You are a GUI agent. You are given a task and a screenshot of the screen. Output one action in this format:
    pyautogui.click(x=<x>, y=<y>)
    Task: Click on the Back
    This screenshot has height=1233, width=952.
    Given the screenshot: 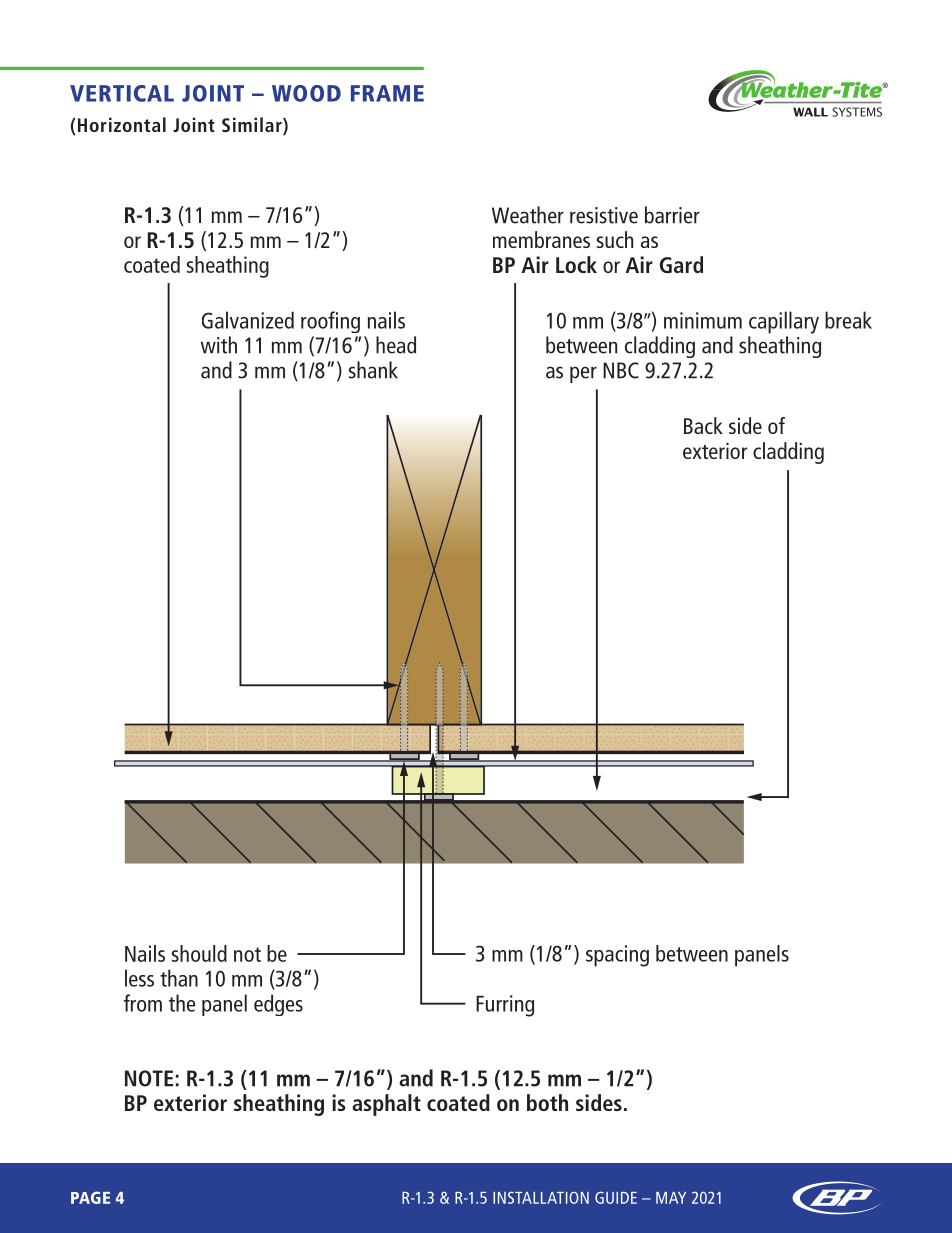 What is the action you would take?
    pyautogui.click(x=703, y=425)
